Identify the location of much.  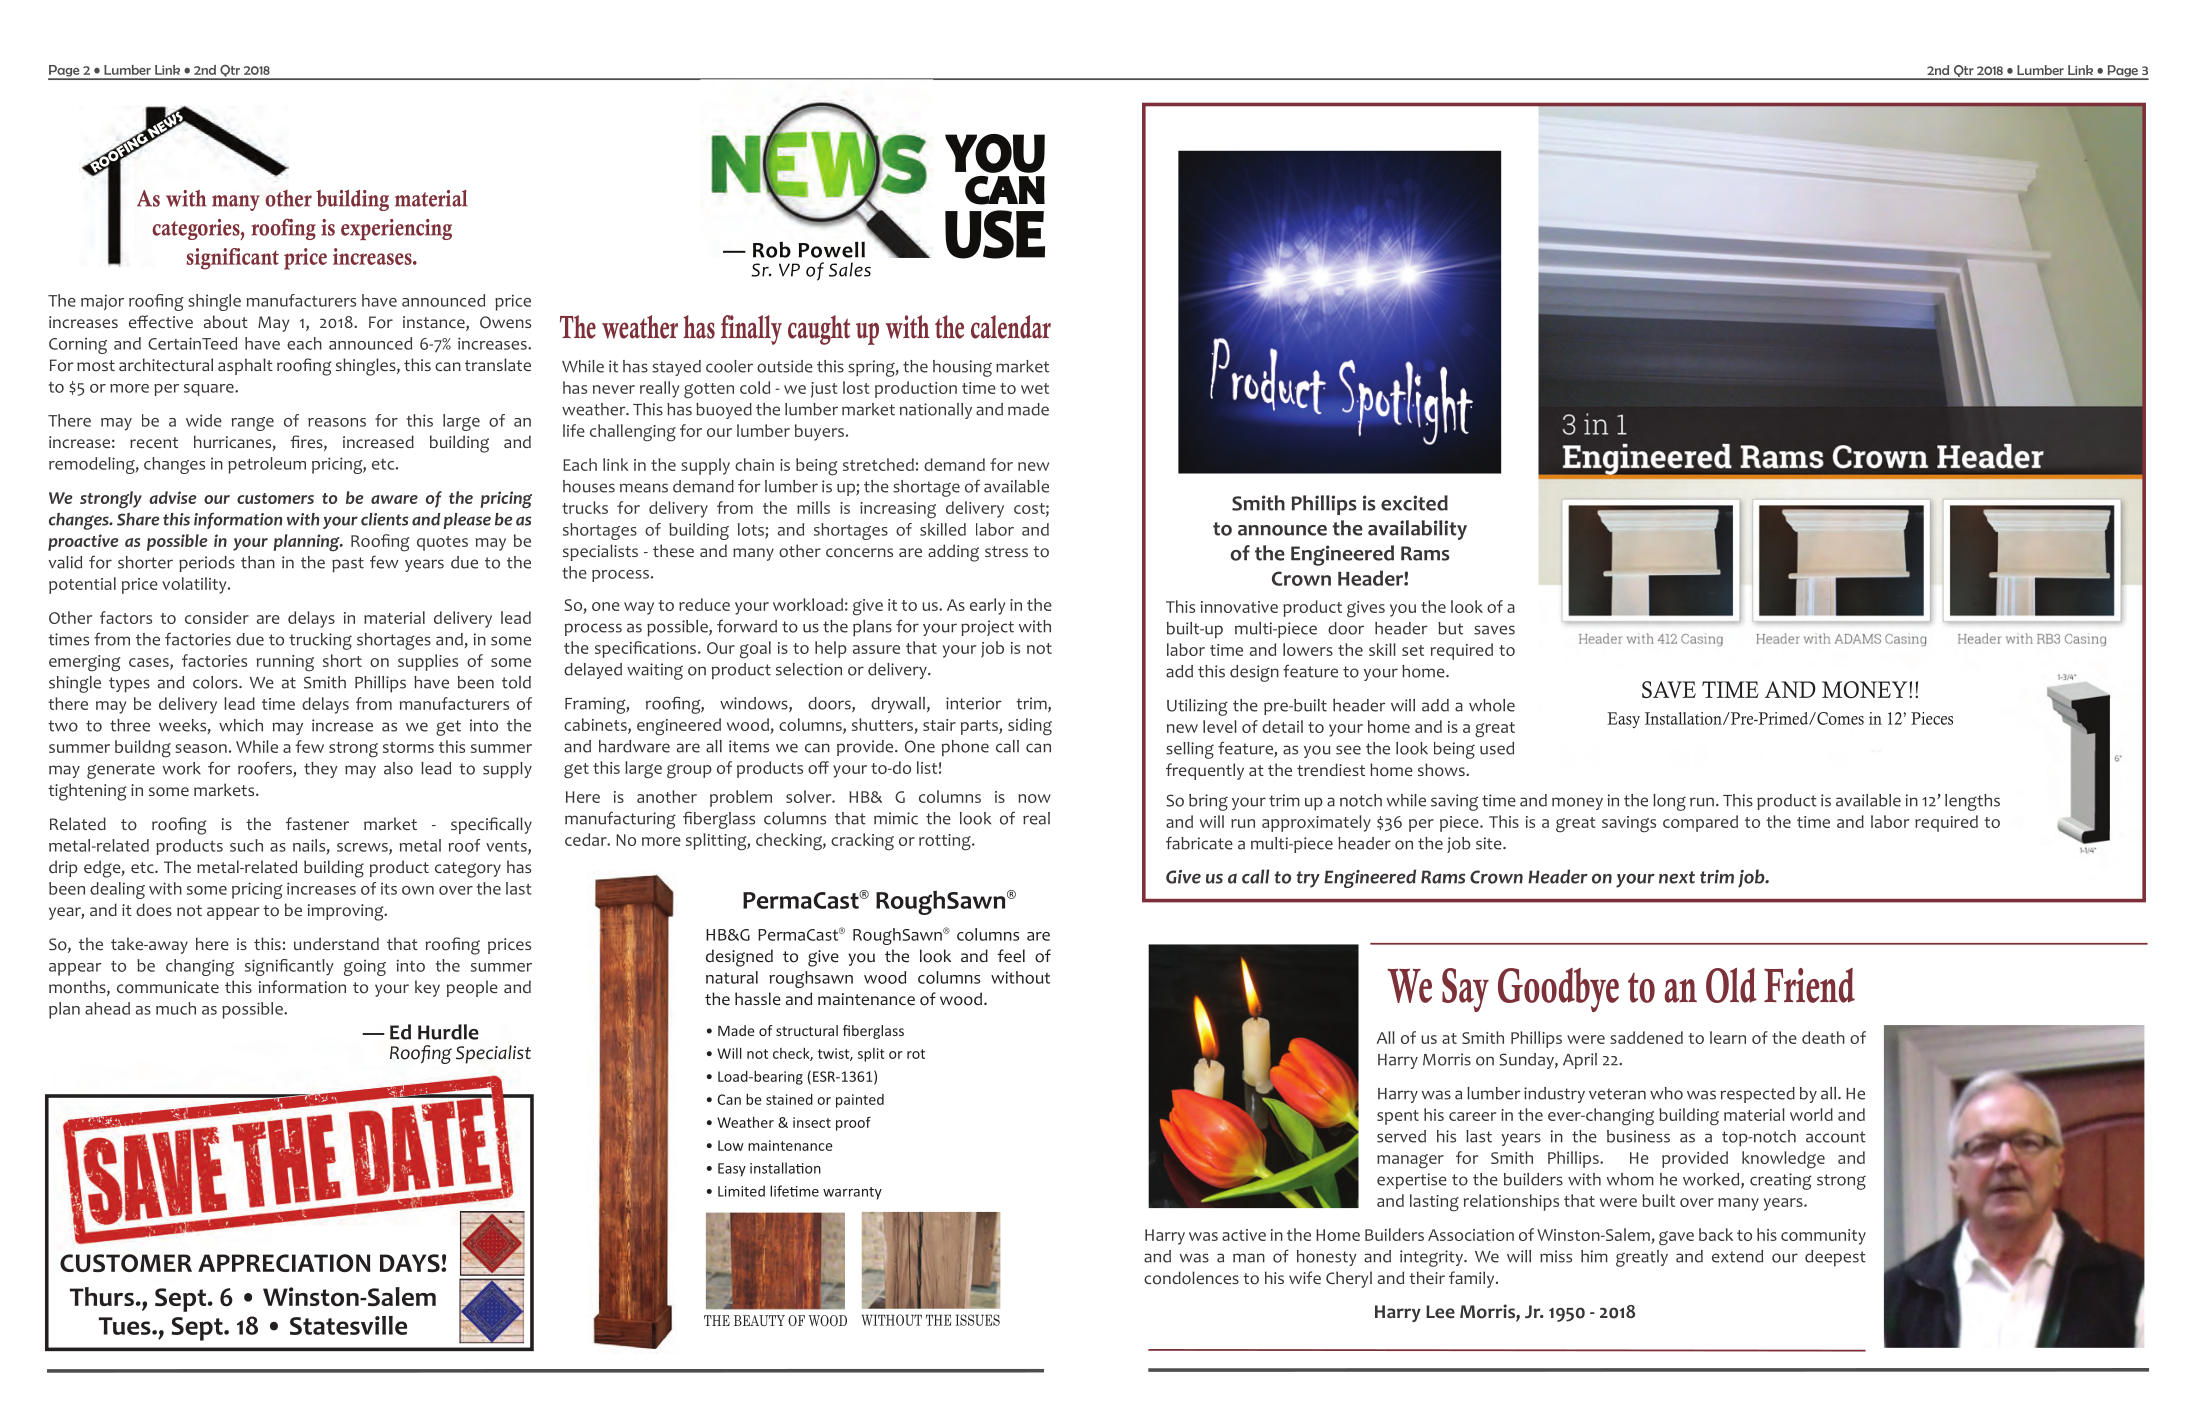
(176, 1008).
